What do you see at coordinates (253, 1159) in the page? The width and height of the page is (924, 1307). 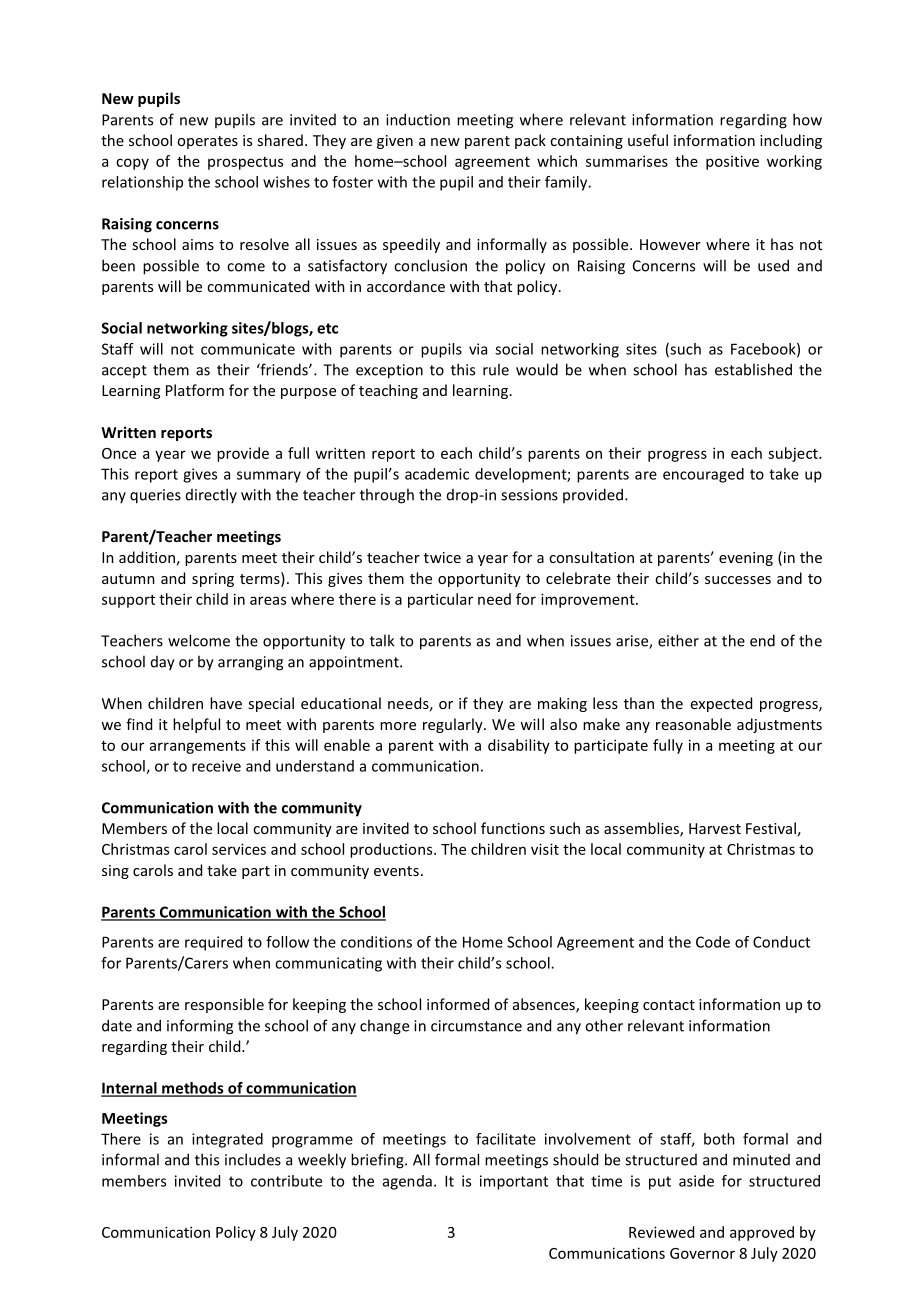 I see `includes` at bounding box center [253, 1159].
